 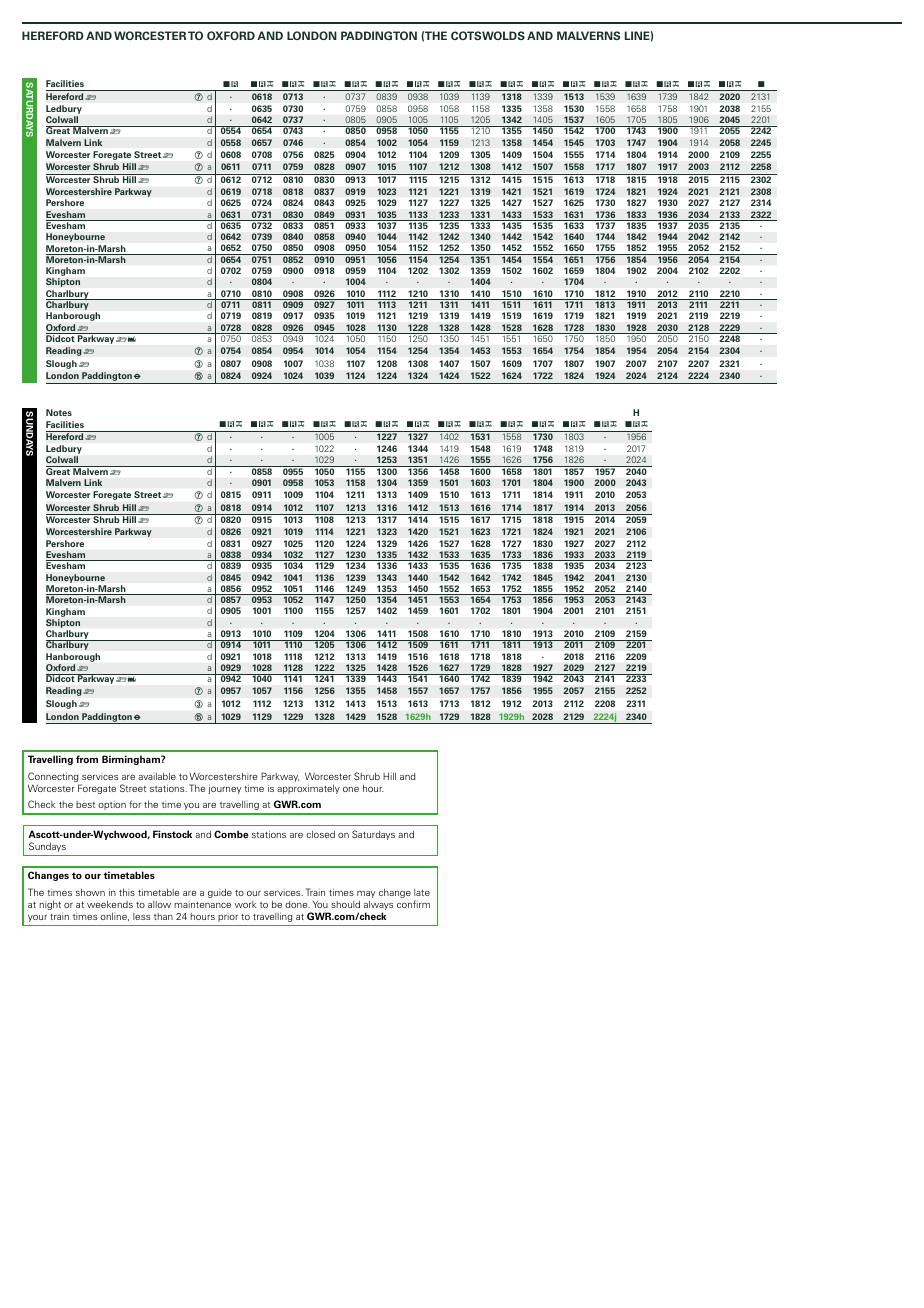 What do you see at coordinates (220, 893) in the page?
I see `guide` at bounding box center [220, 893].
